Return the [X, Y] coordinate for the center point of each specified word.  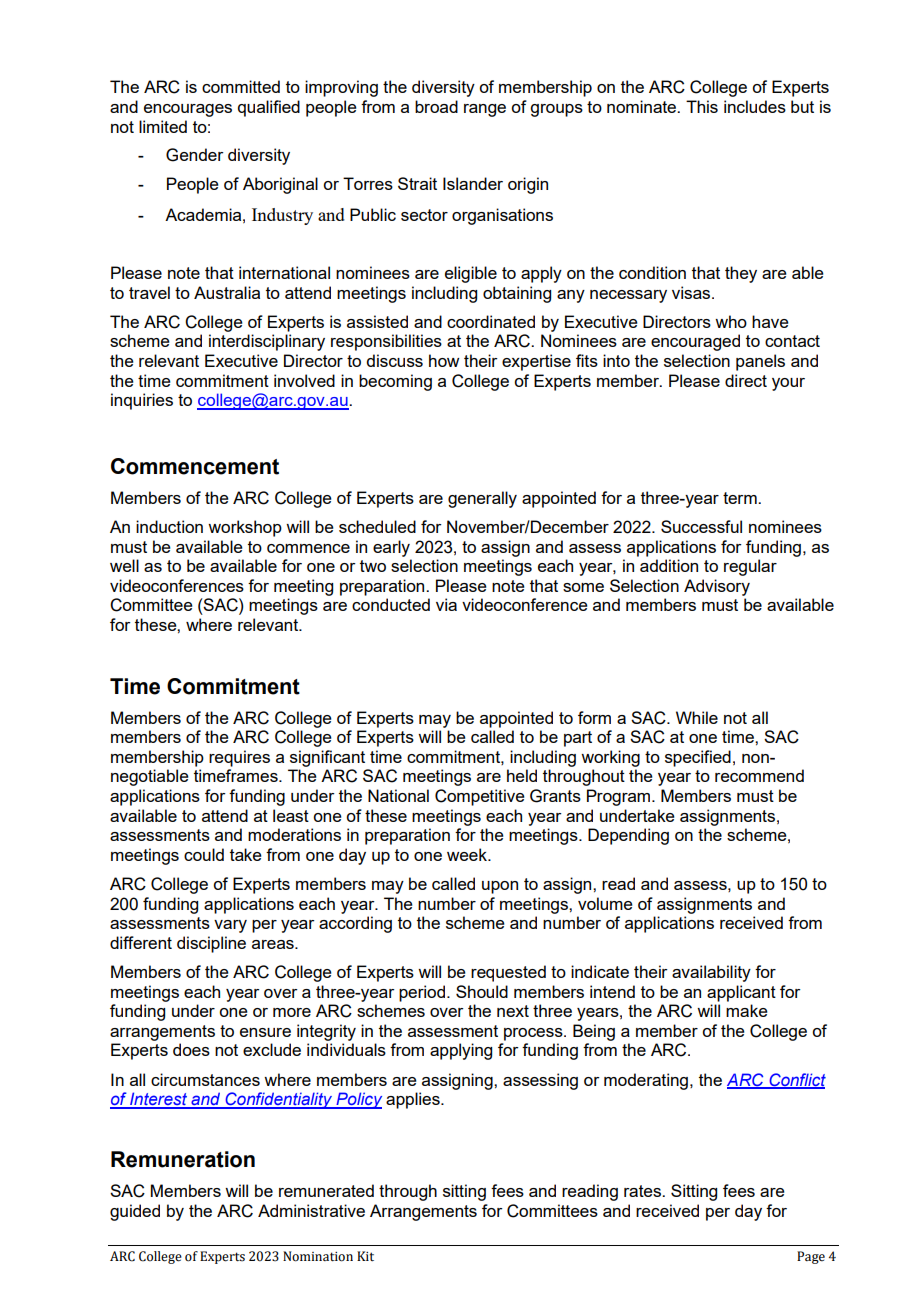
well [124, 565]
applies [414, 1100]
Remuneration [183, 1159]
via [446, 604]
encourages [188, 110]
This [702, 106]
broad [436, 106]
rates [643, 1191]
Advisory [717, 587]
